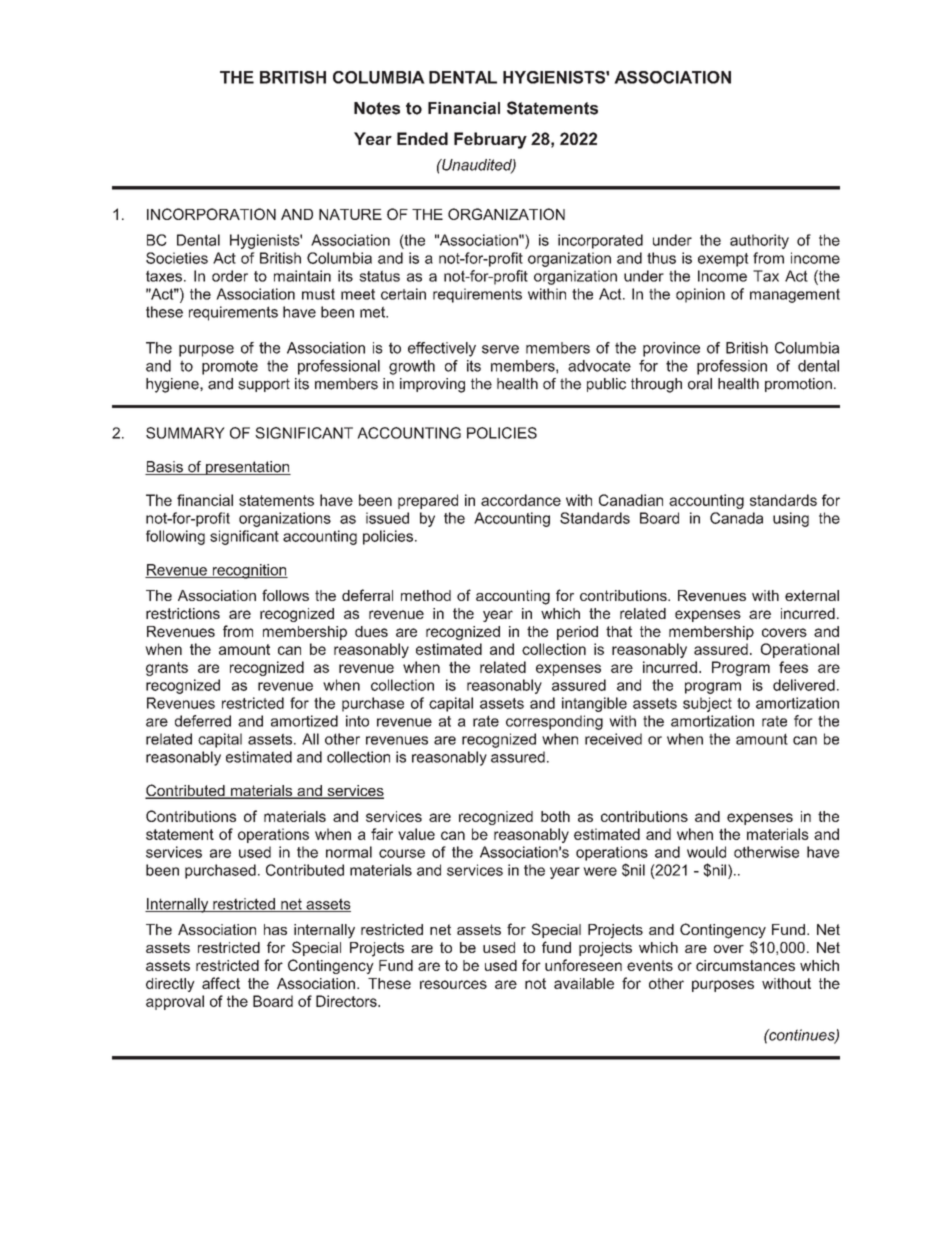 Image resolution: width=952 pixels, height=1233 pixels. Describe the element at coordinates (759, 241) in the page. I see `authority` at that location.
